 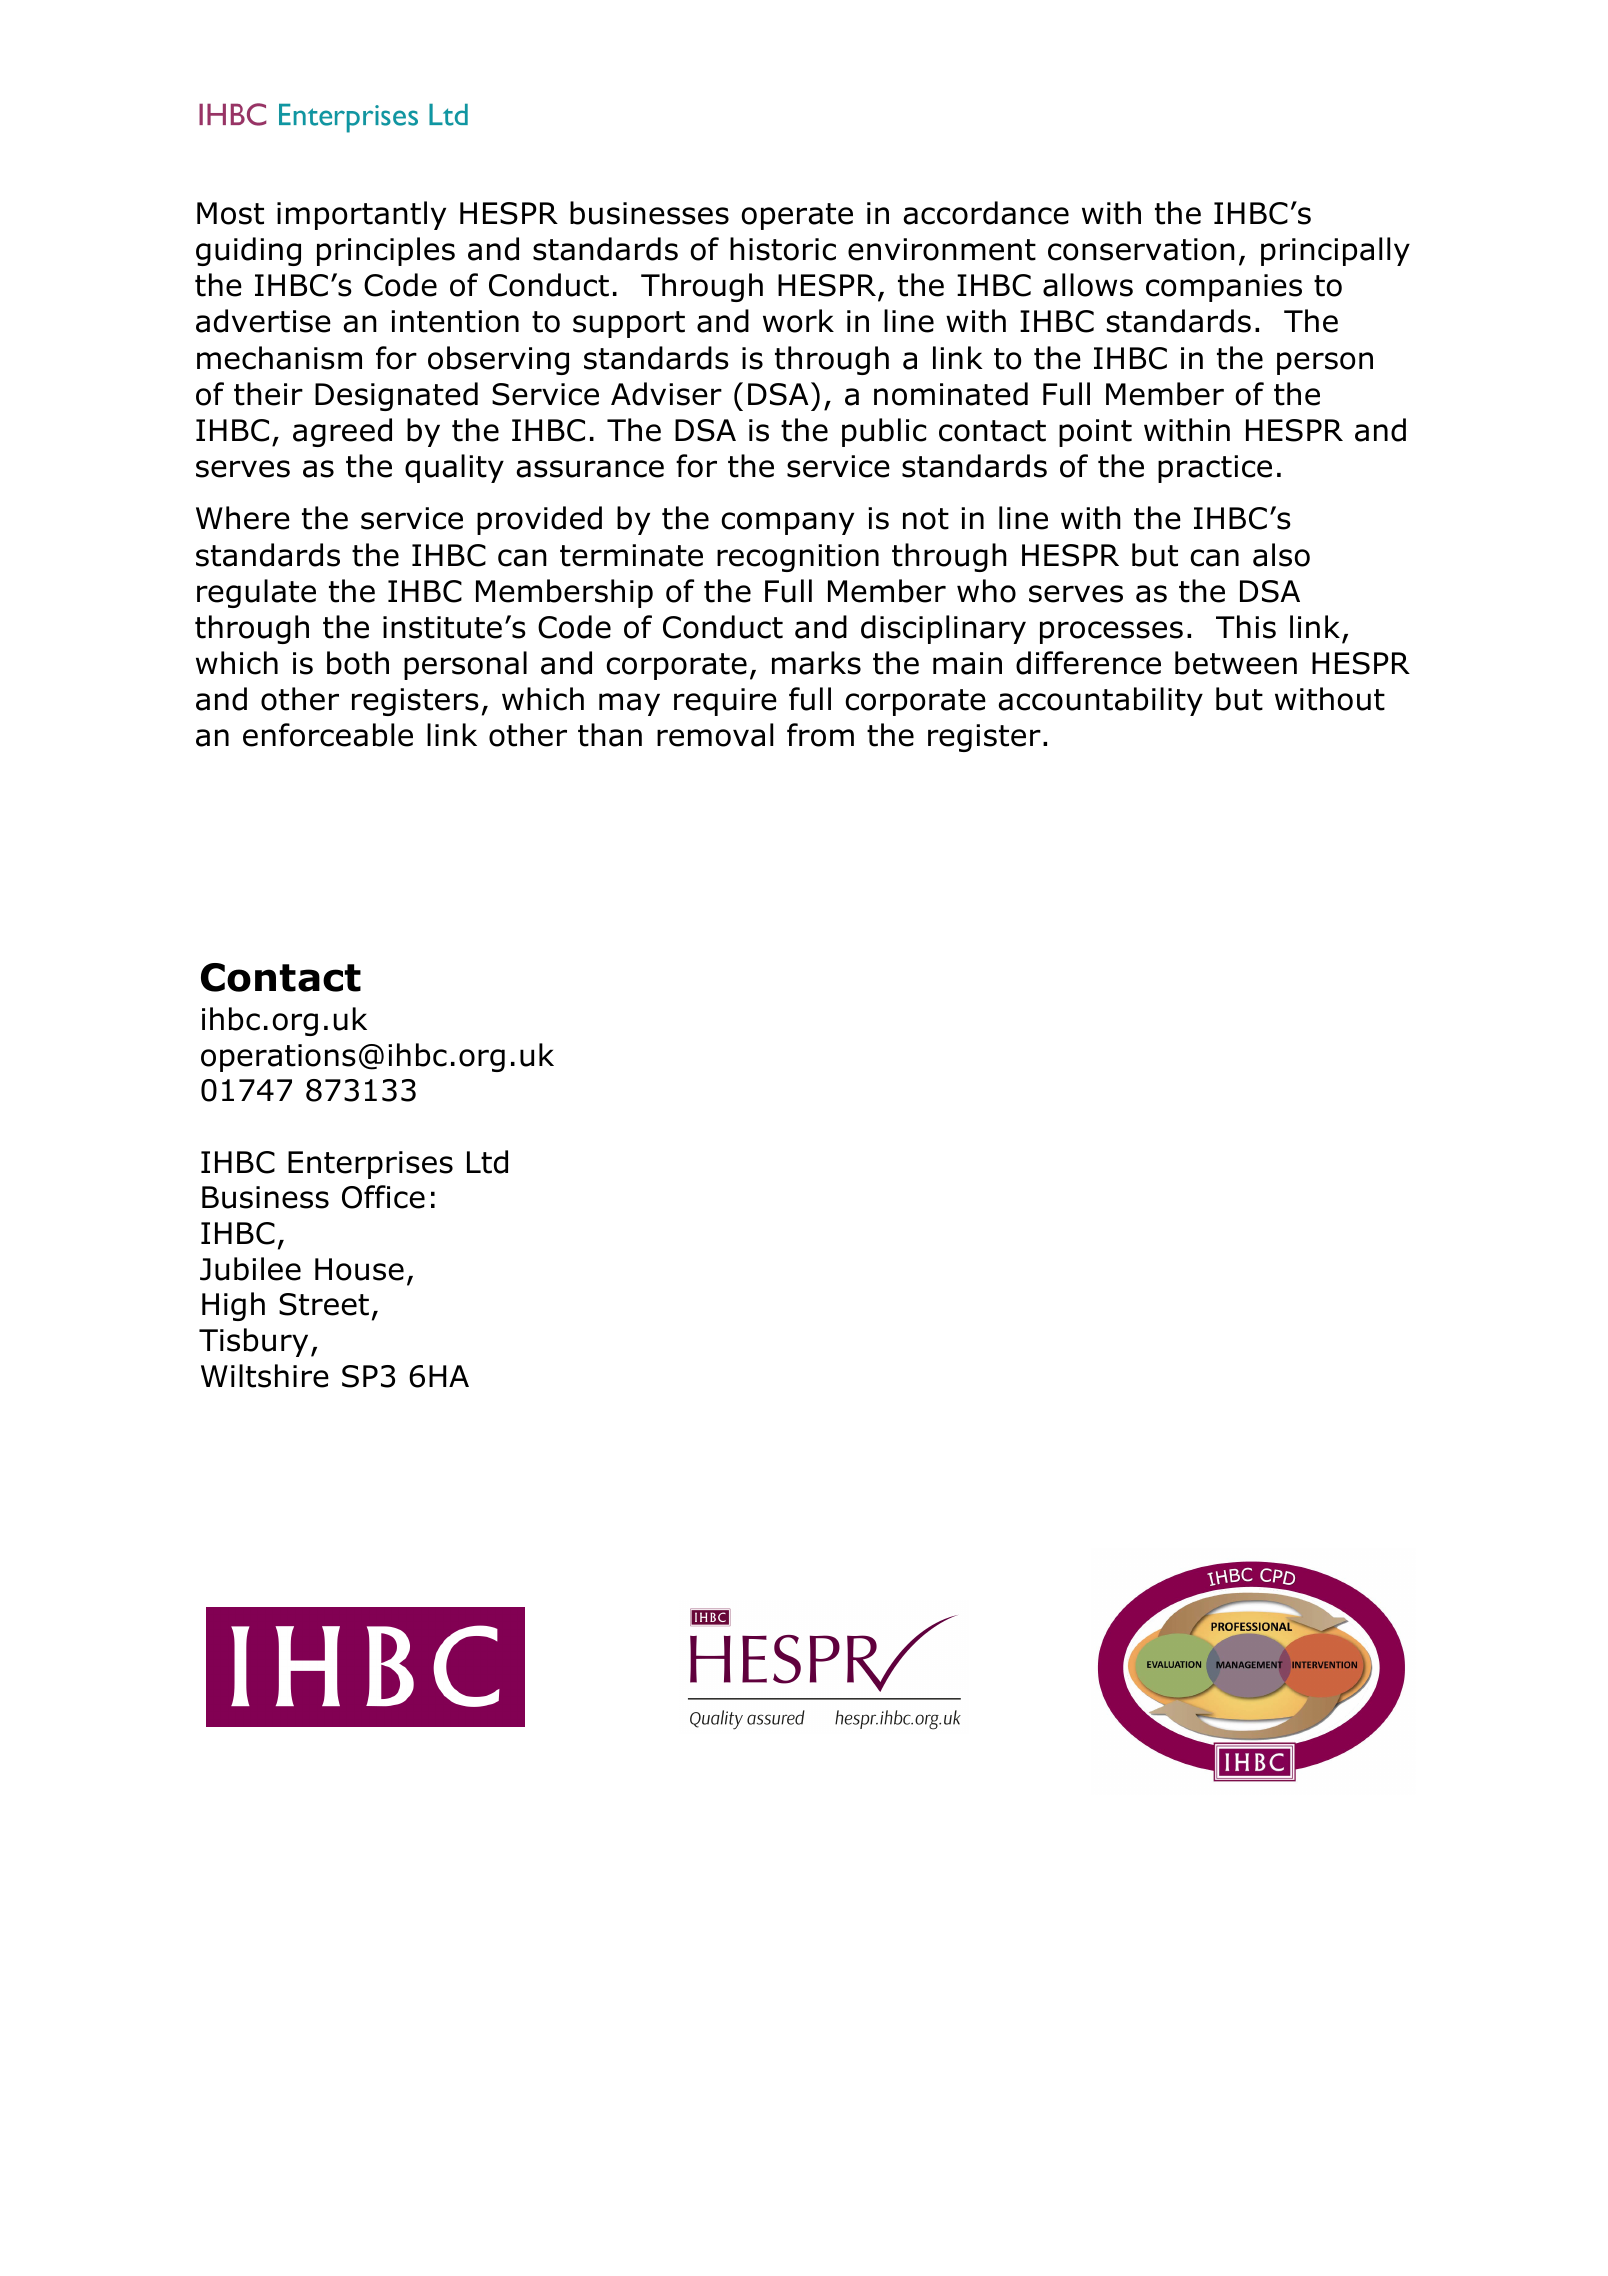 What do you see at coordinates (324, 1304) in the screenshot?
I see `Street` at bounding box center [324, 1304].
